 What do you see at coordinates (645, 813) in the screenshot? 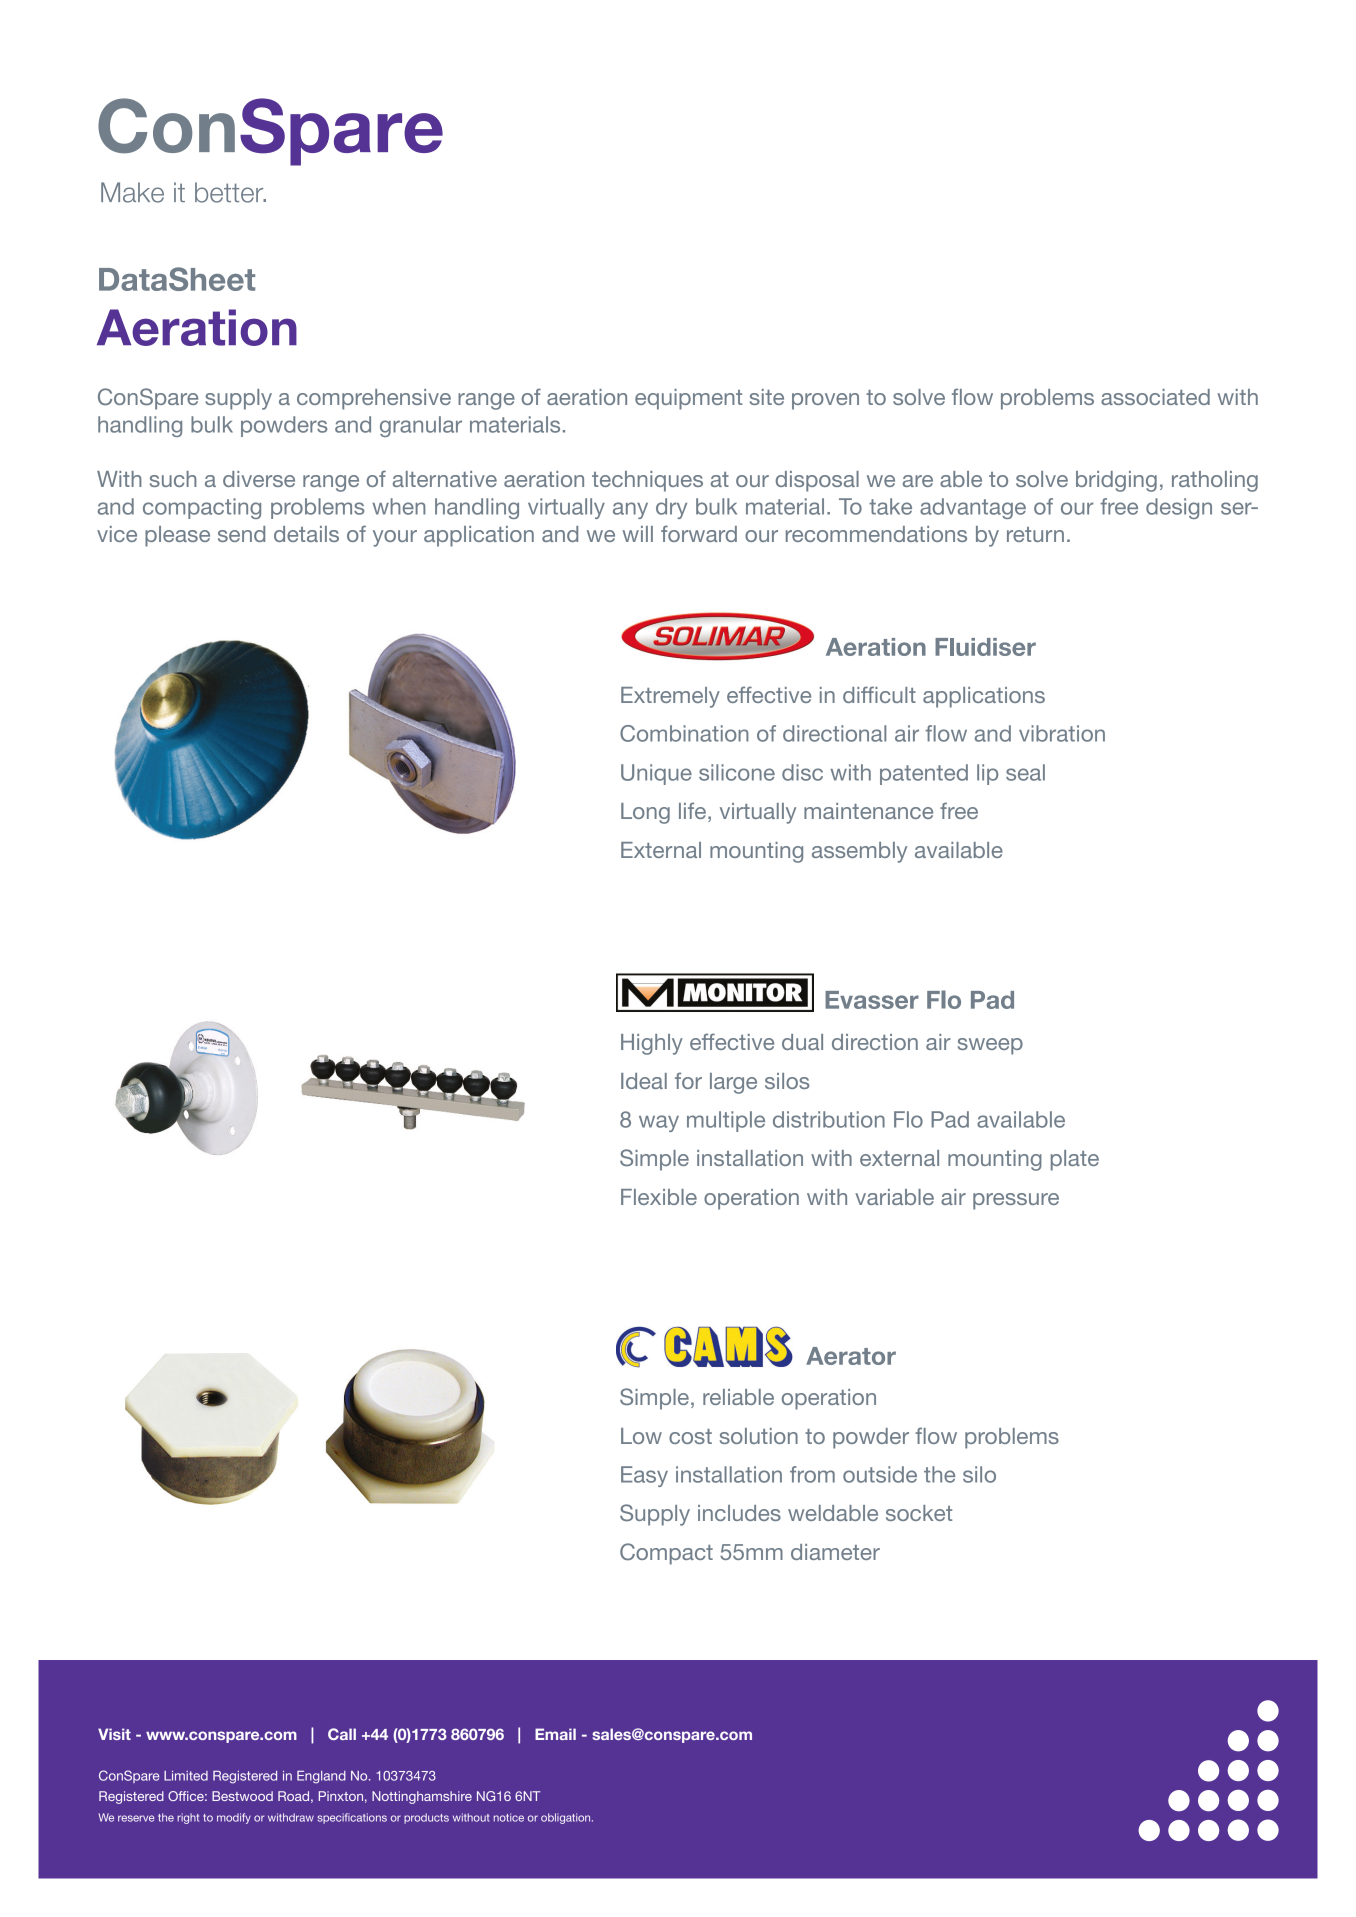
I see `Long` at bounding box center [645, 813].
